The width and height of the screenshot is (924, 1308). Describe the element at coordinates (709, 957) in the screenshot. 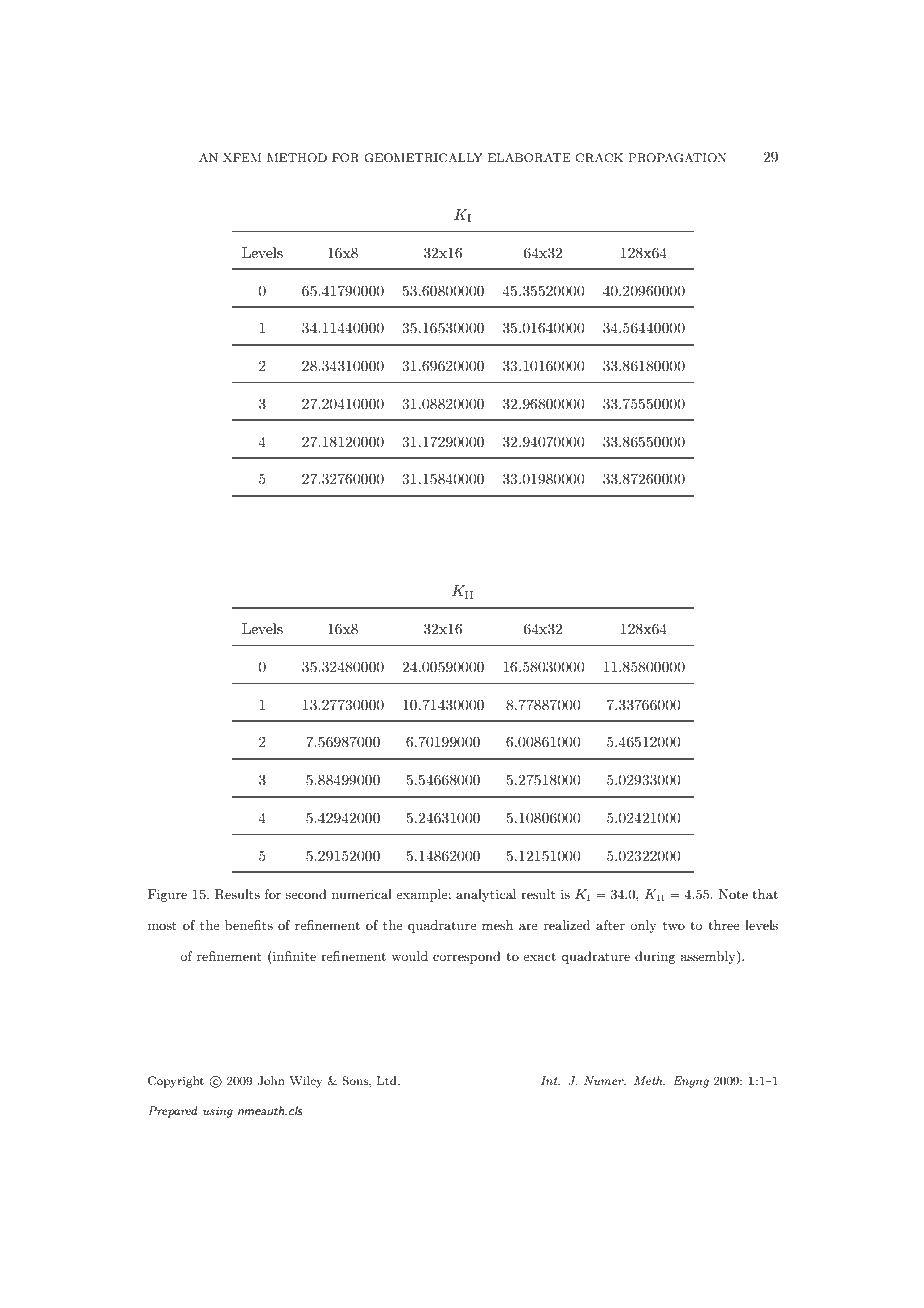

I see `assembly` at that location.
